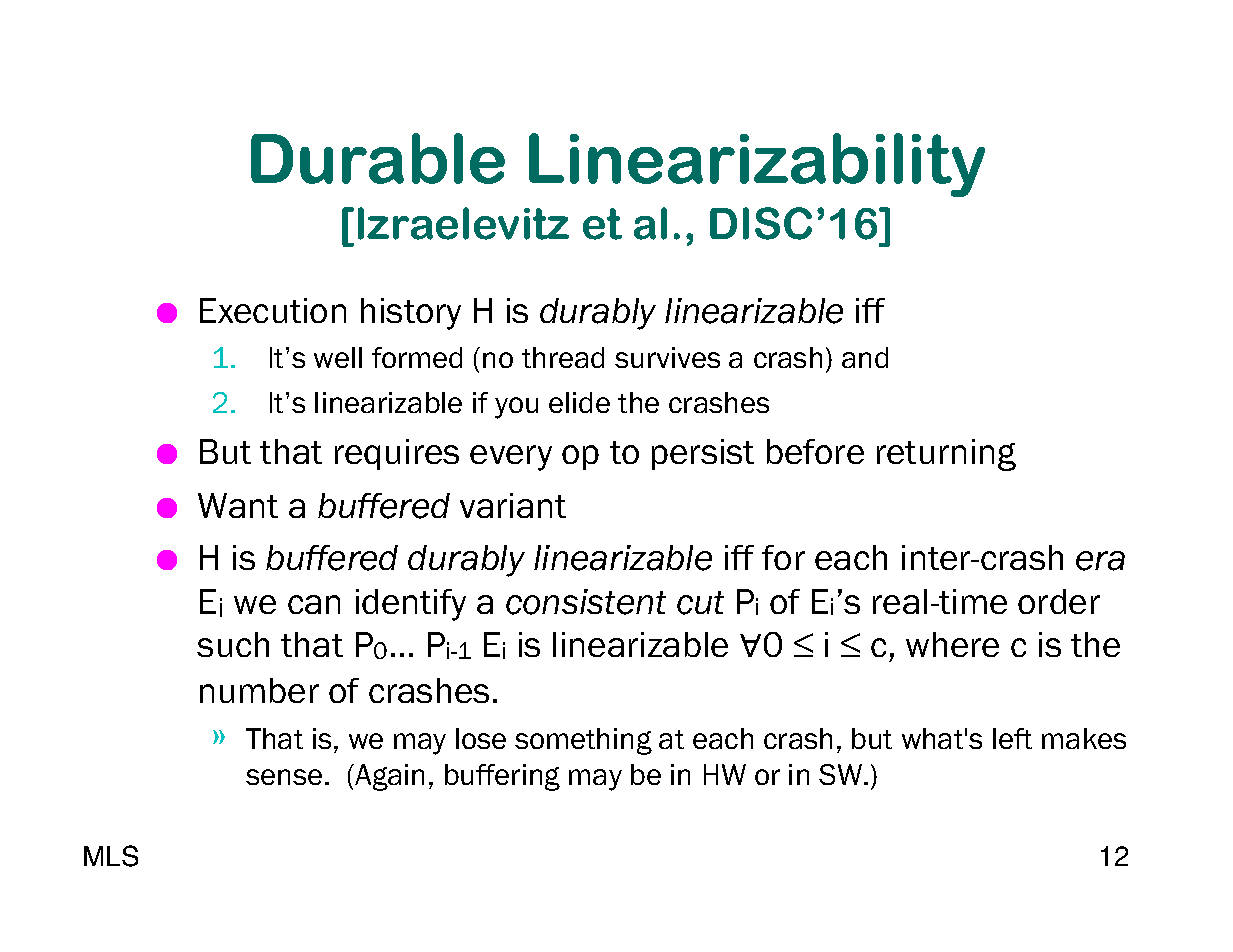  Describe the element at coordinates (259, 690) in the screenshot. I see `number` at that location.
